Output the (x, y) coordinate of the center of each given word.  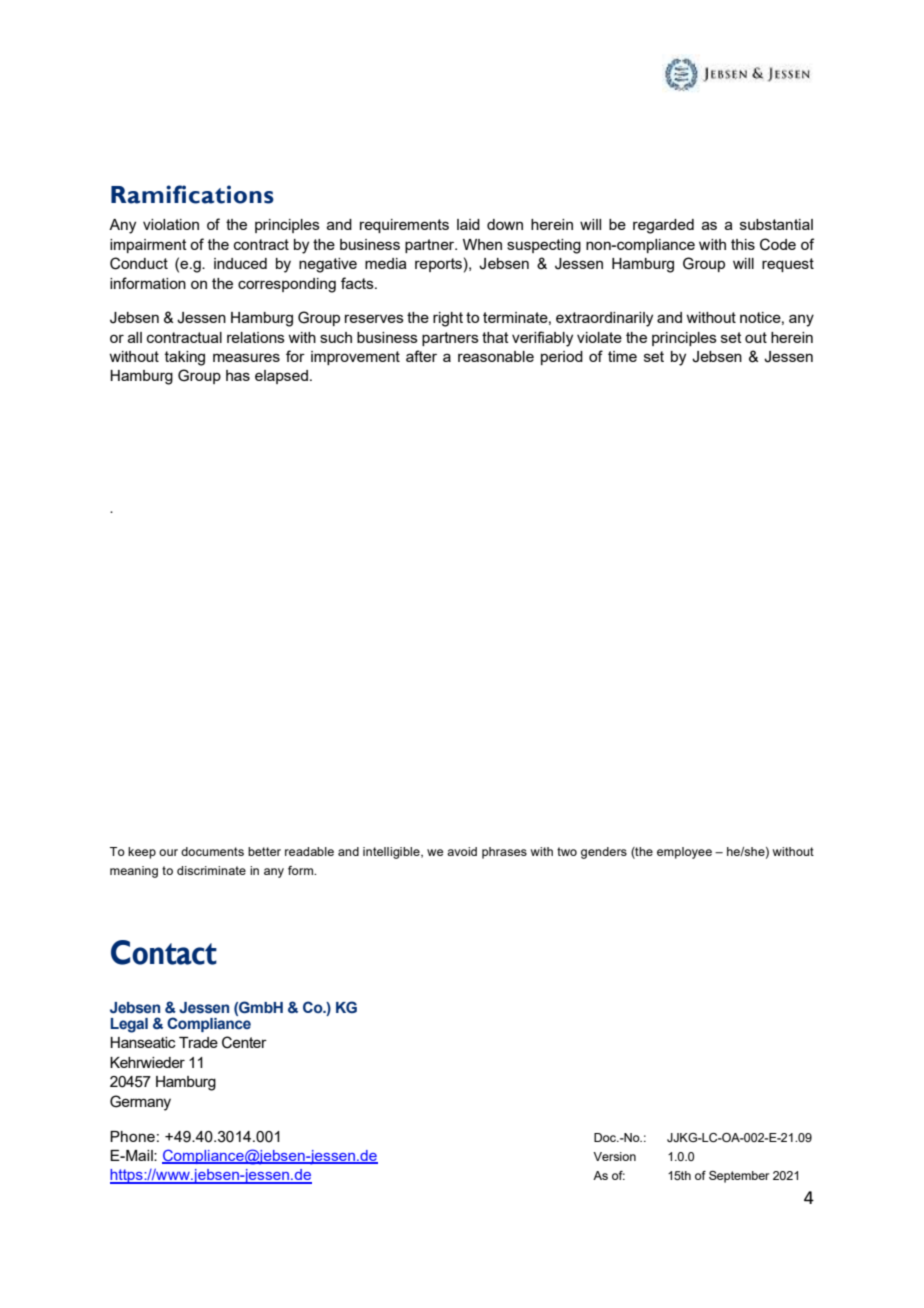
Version (614, 1156)
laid (468, 224)
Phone (132, 1136)
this (743, 244)
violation (171, 224)
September (739, 1177)
